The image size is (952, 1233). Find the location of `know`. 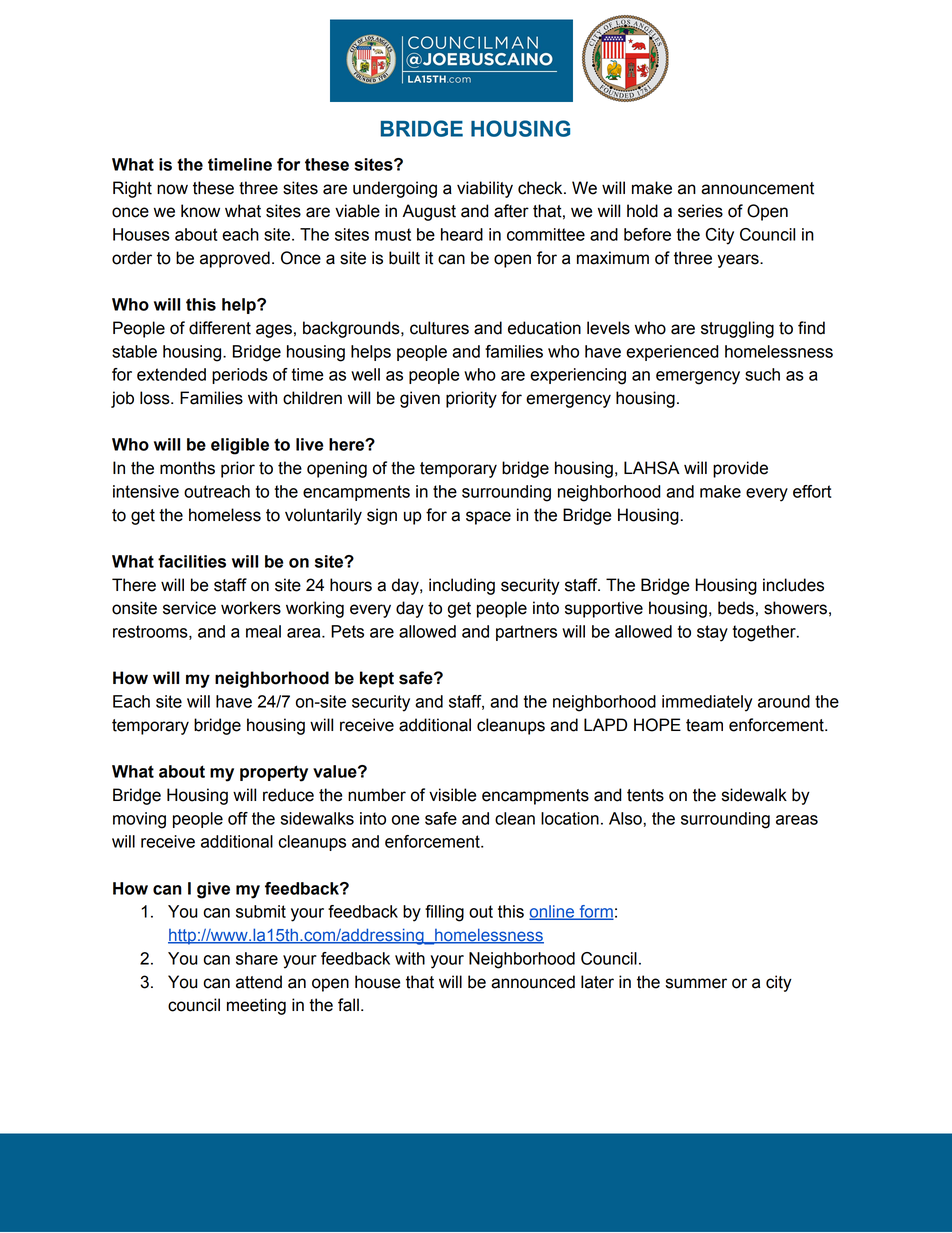

know is located at coordinates (200, 211).
